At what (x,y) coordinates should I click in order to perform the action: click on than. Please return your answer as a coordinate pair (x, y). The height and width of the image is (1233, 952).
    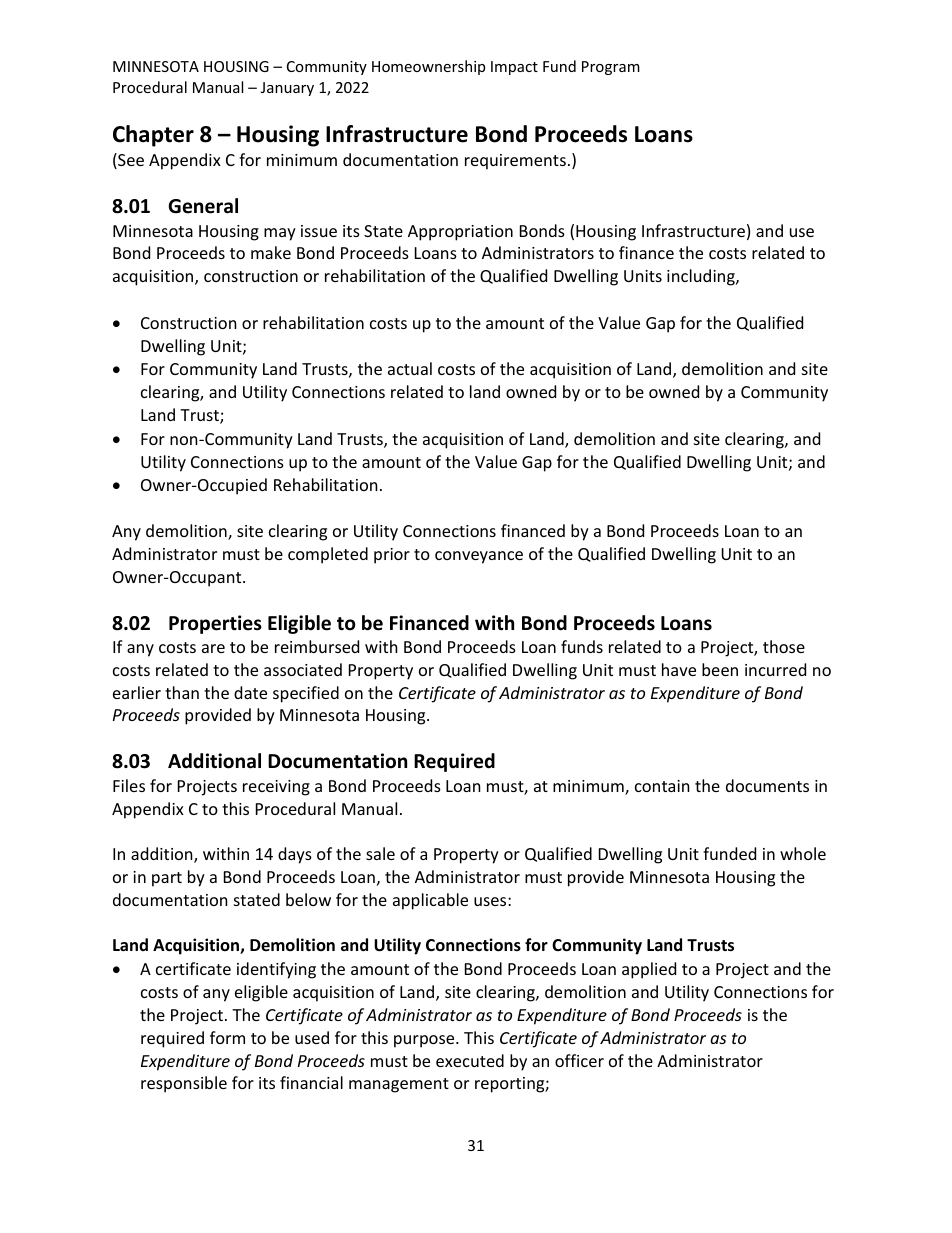
    Looking at the image, I should click on (182, 692).
